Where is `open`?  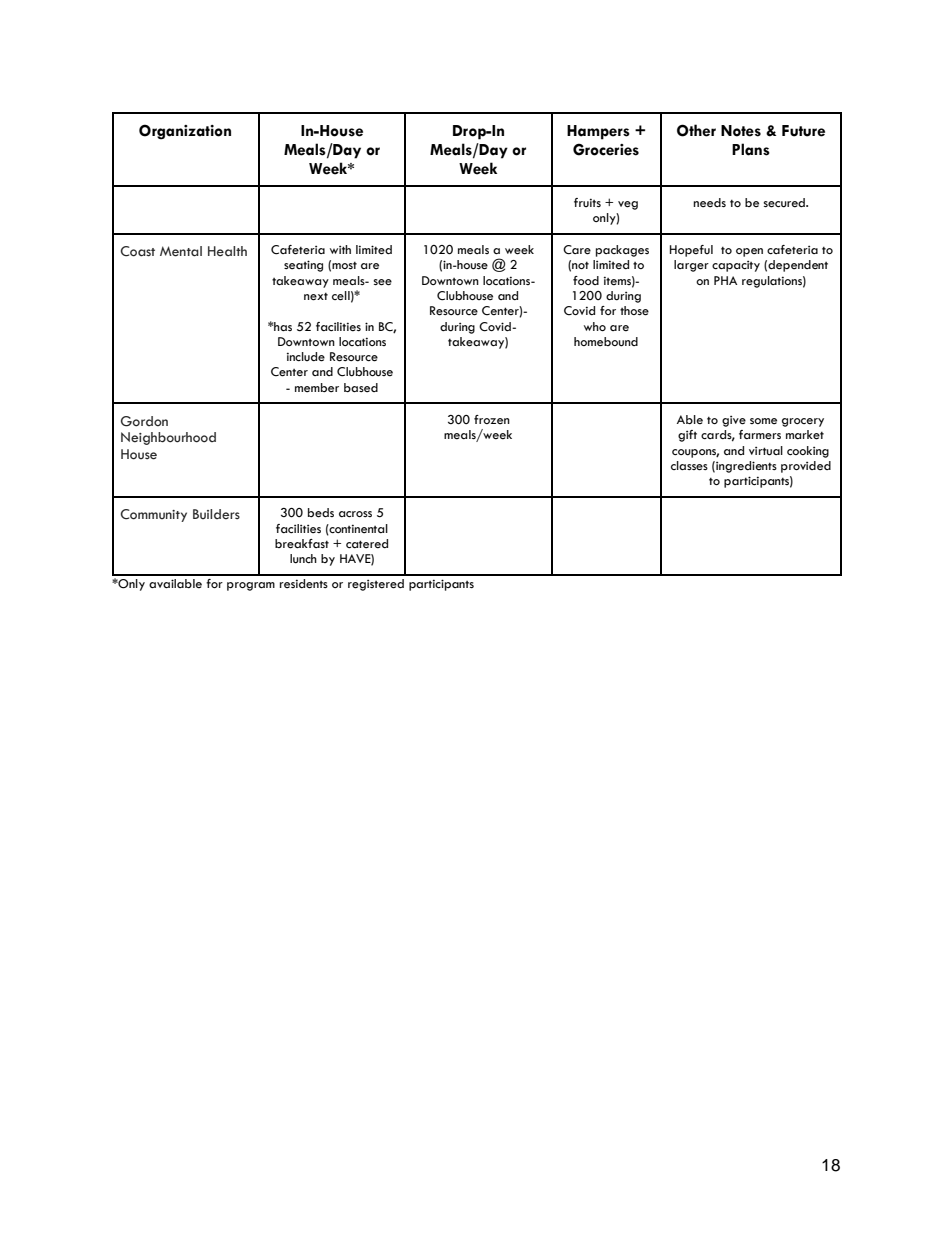
open is located at coordinates (749, 252).
